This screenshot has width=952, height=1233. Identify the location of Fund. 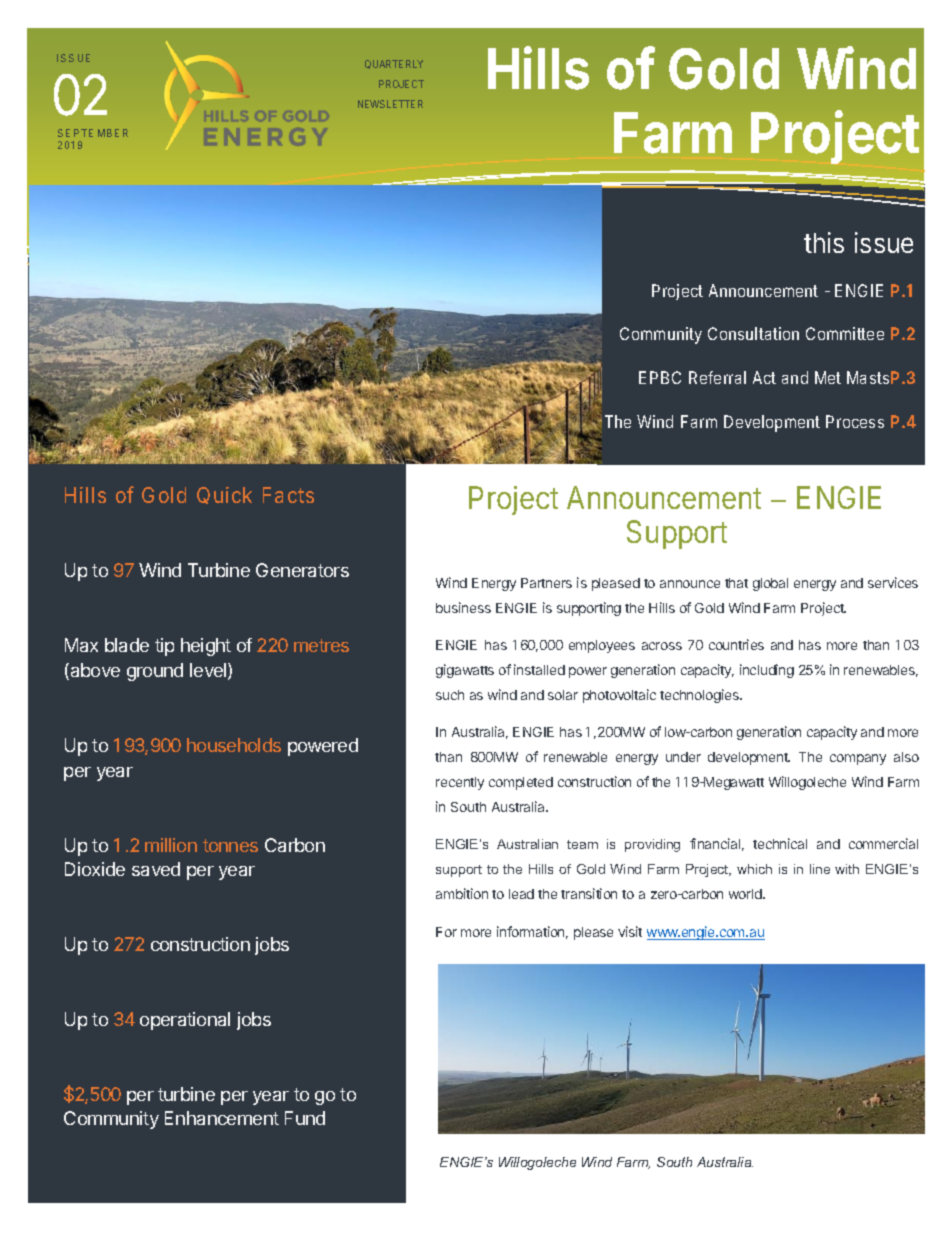
(305, 1118).
